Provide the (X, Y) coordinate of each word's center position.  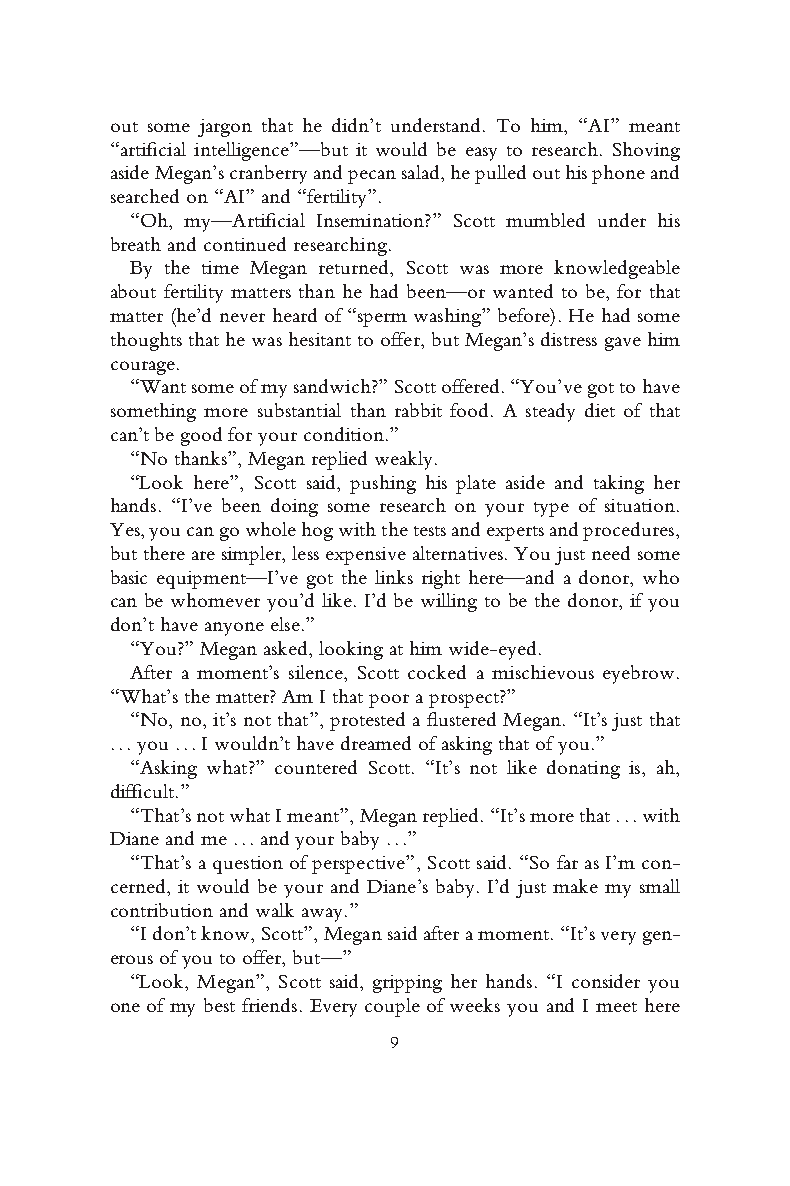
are (203, 555)
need (611, 553)
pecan (372, 177)
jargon (225, 128)
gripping (407, 984)
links (394, 577)
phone (618, 174)
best (219, 1005)
